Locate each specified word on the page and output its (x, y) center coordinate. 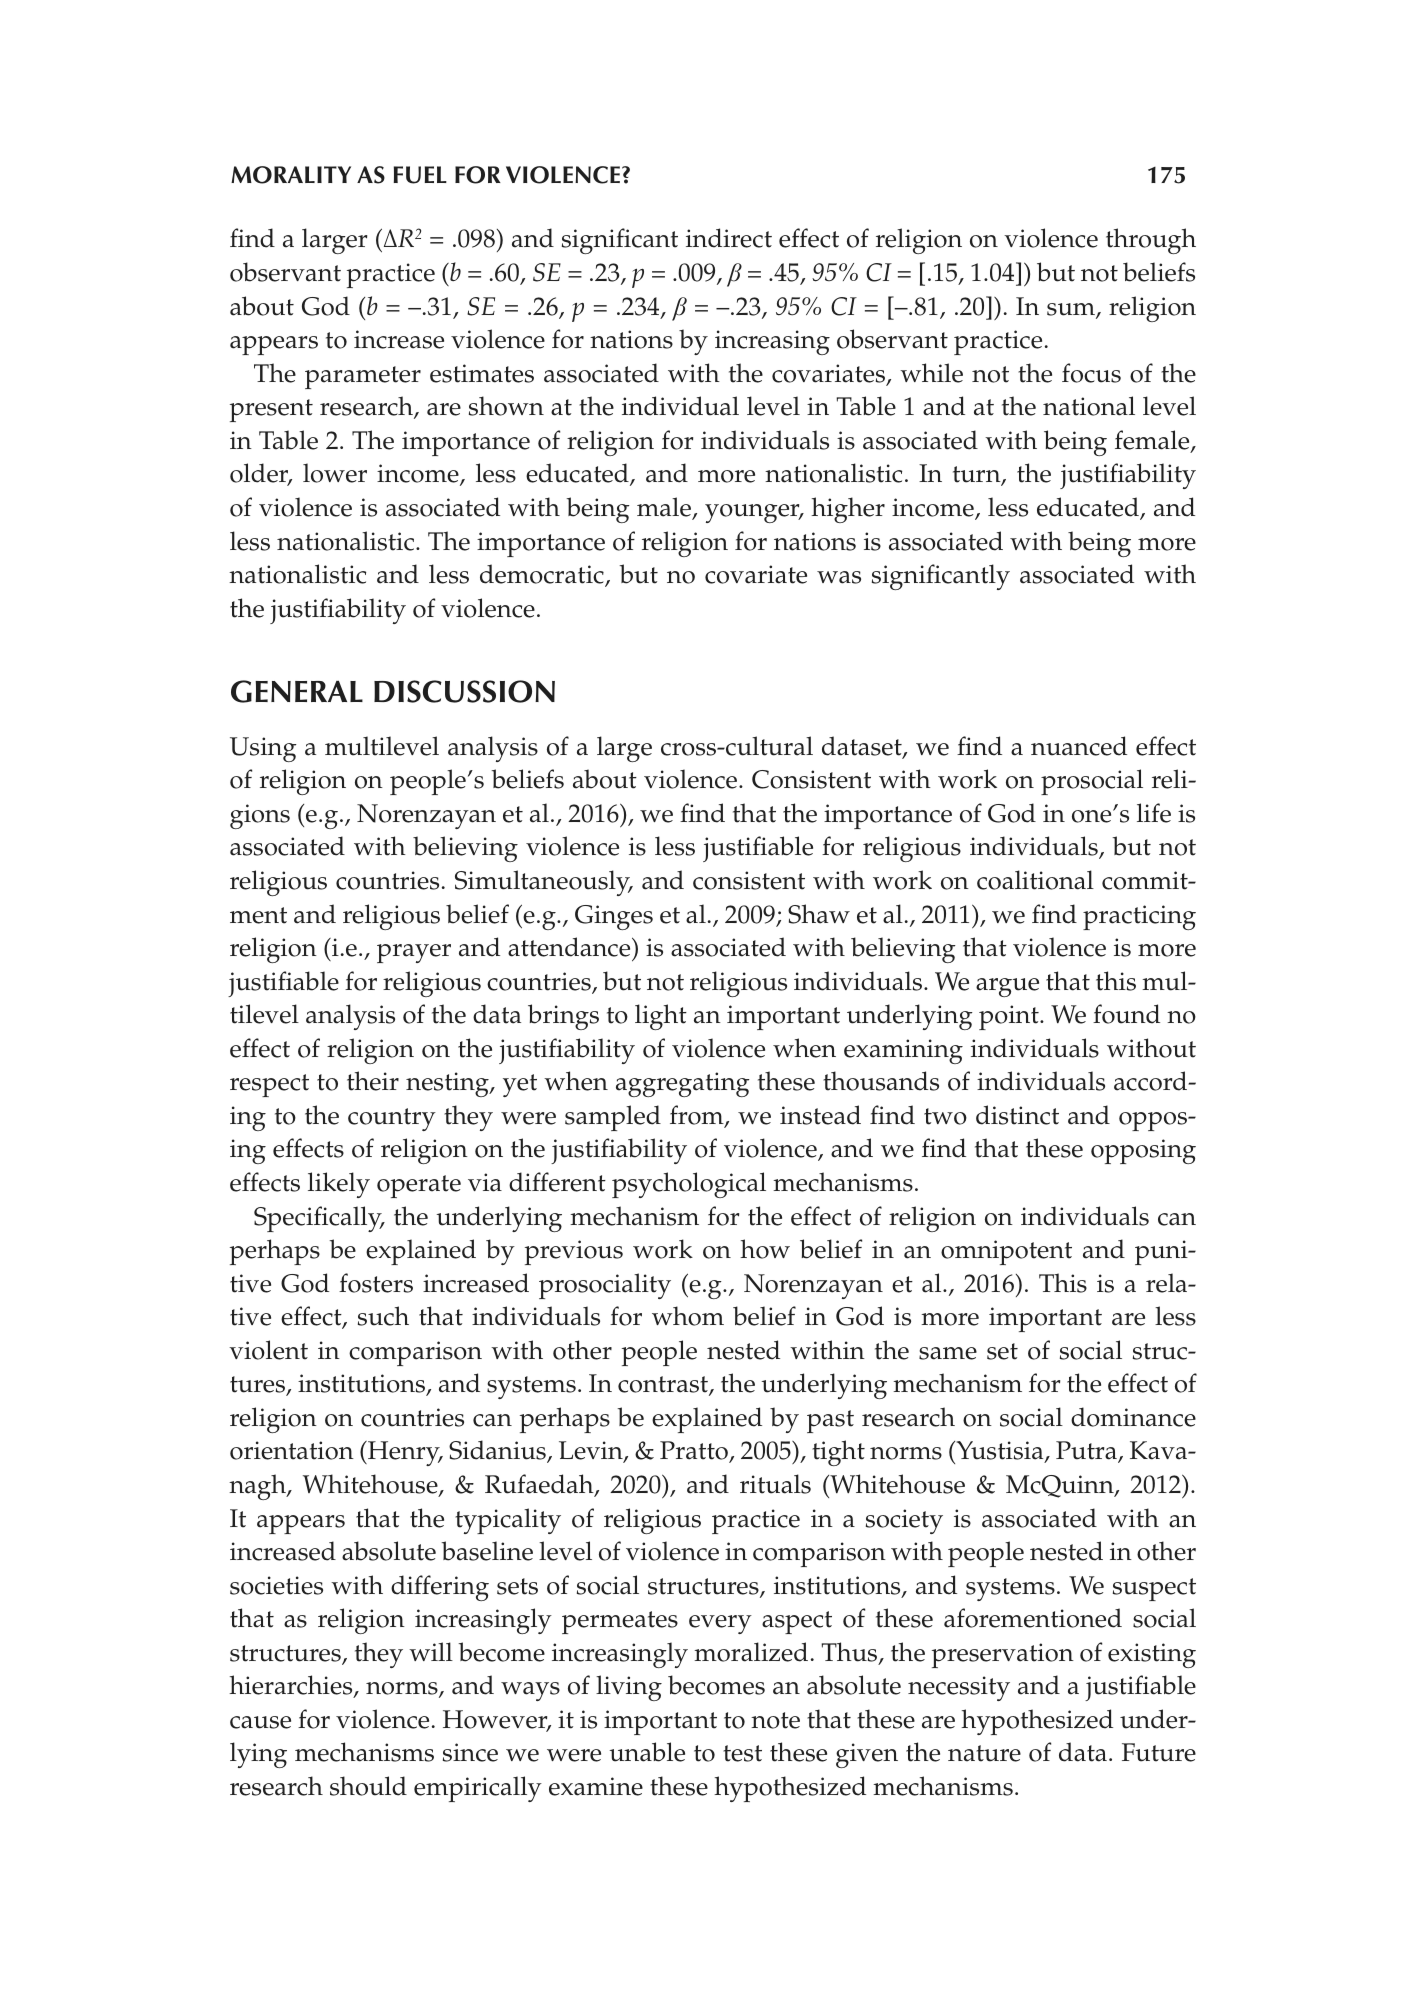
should (368, 1786)
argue (1007, 987)
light (661, 1017)
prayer (414, 953)
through (1151, 241)
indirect (729, 238)
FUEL (420, 175)
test (742, 1753)
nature (984, 1753)
